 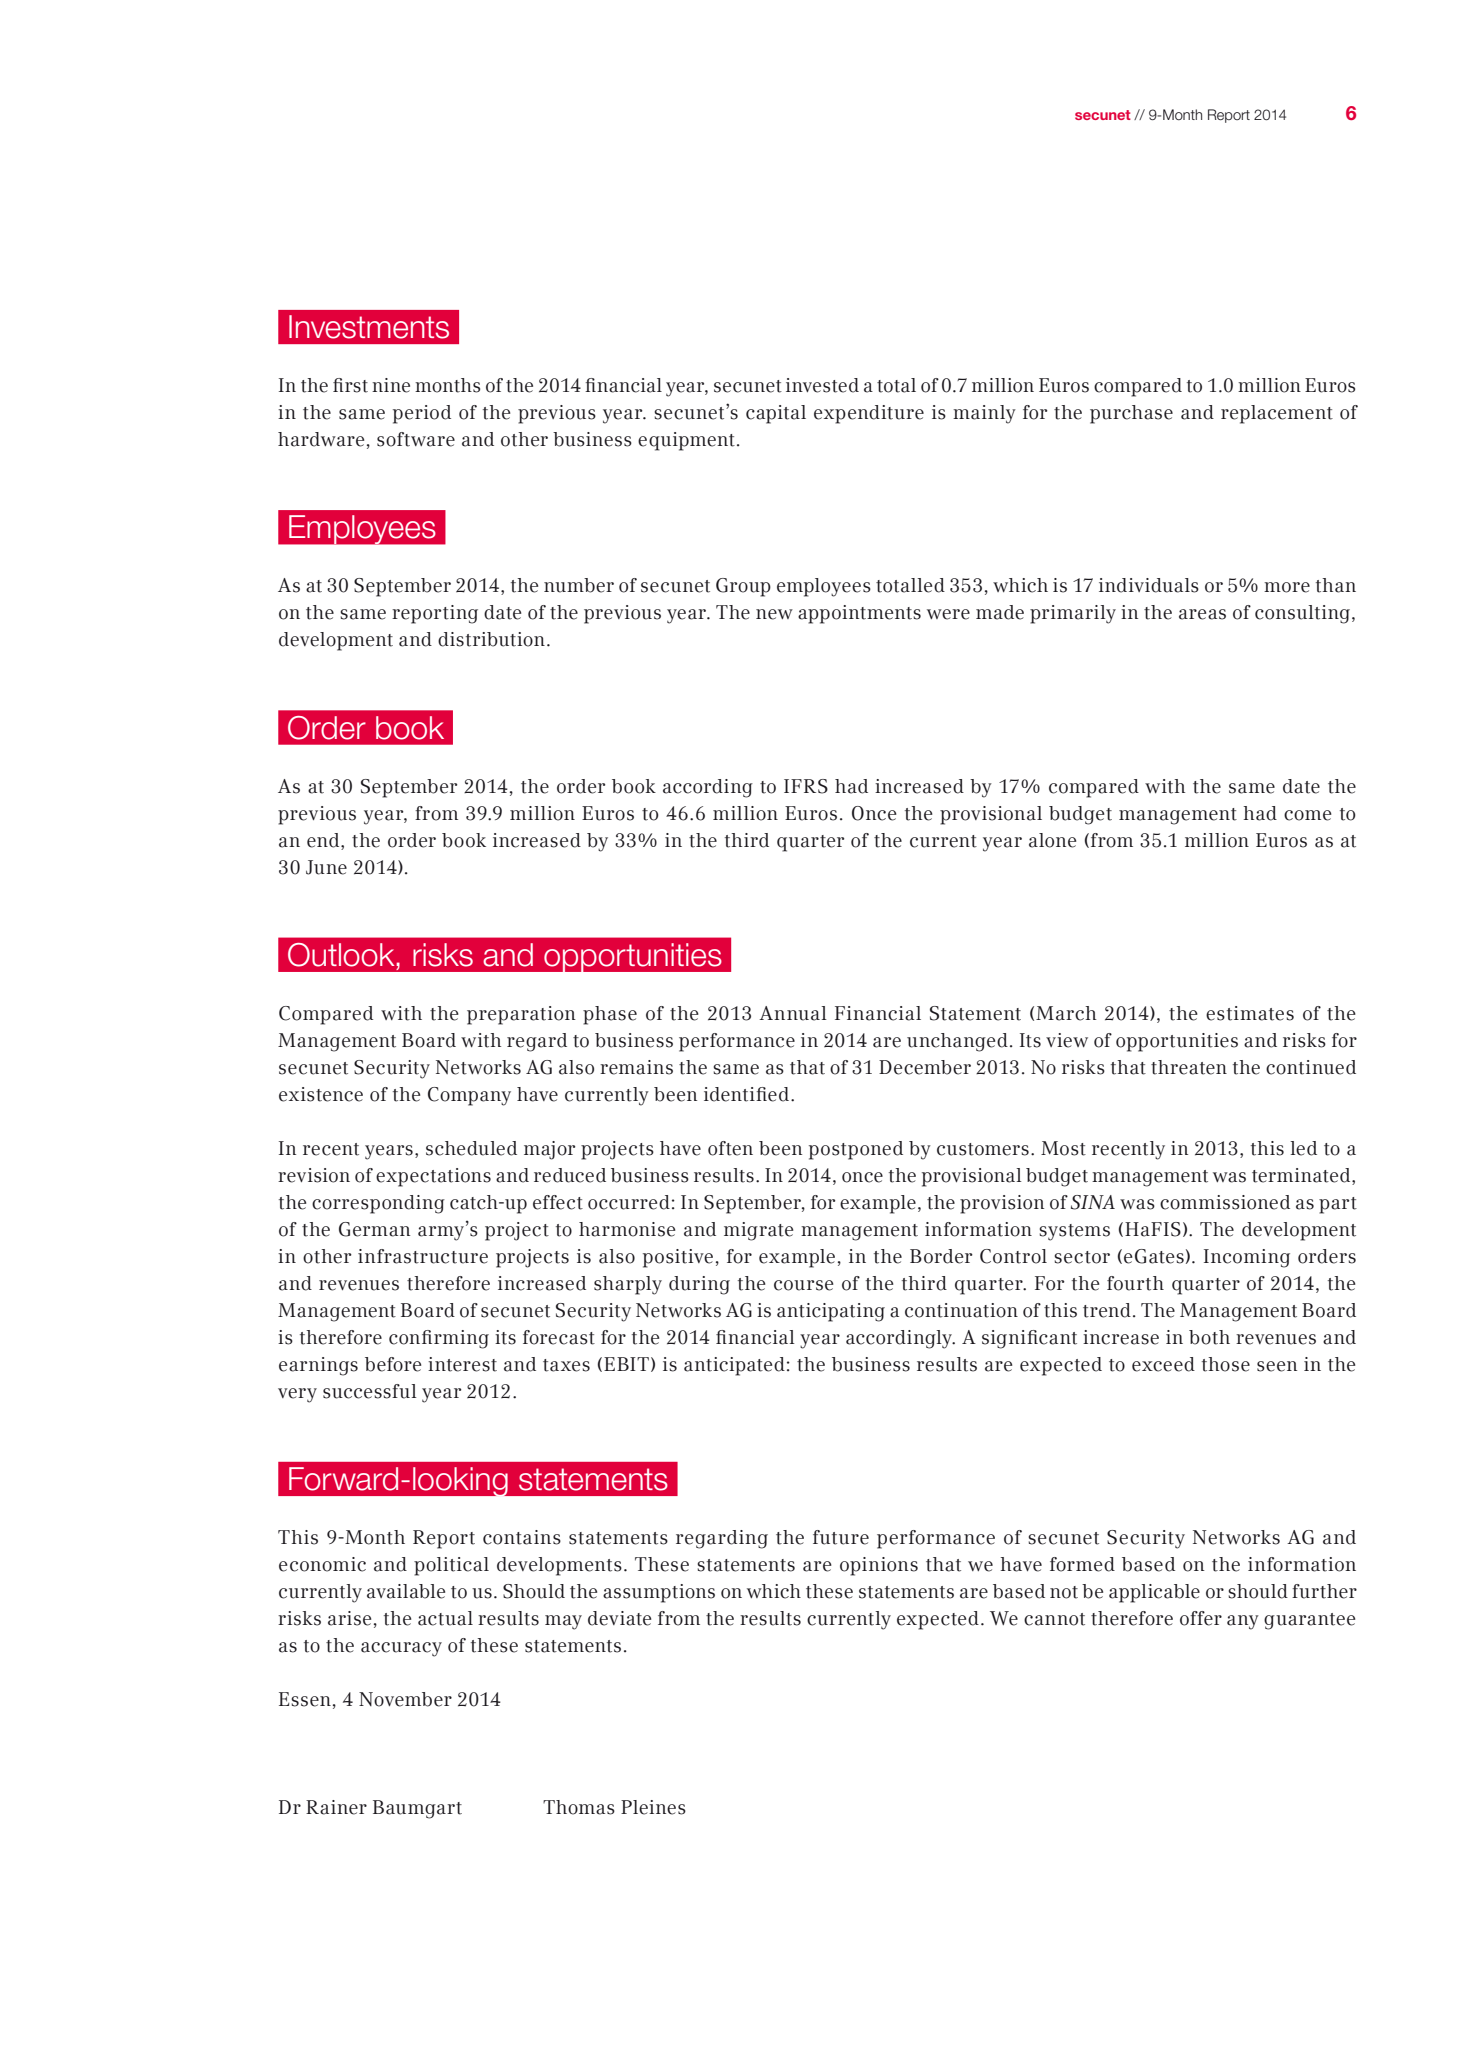 I want to click on November, so click(x=405, y=1699).
